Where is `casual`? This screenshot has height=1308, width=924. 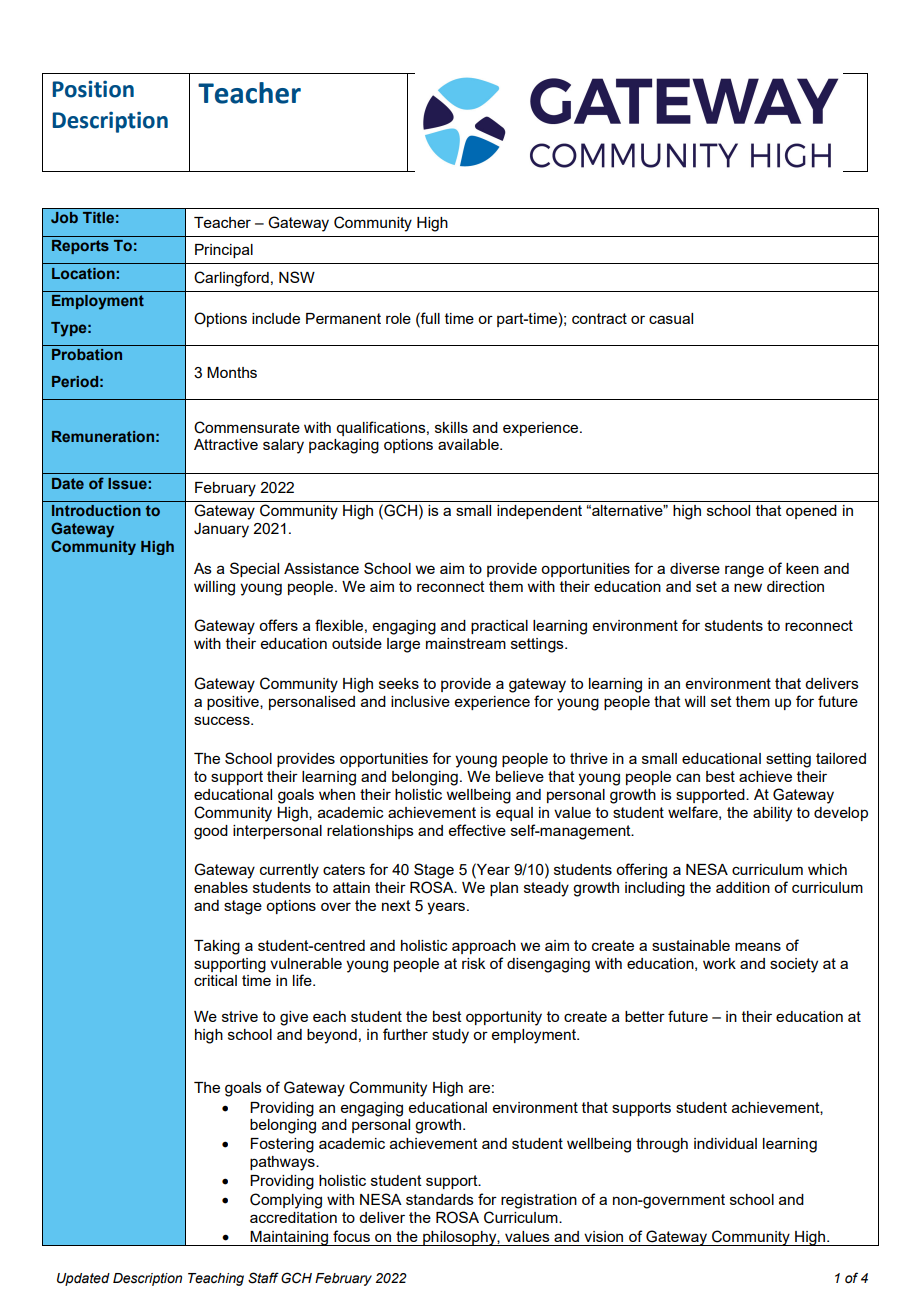 casual is located at coordinates (671, 318).
